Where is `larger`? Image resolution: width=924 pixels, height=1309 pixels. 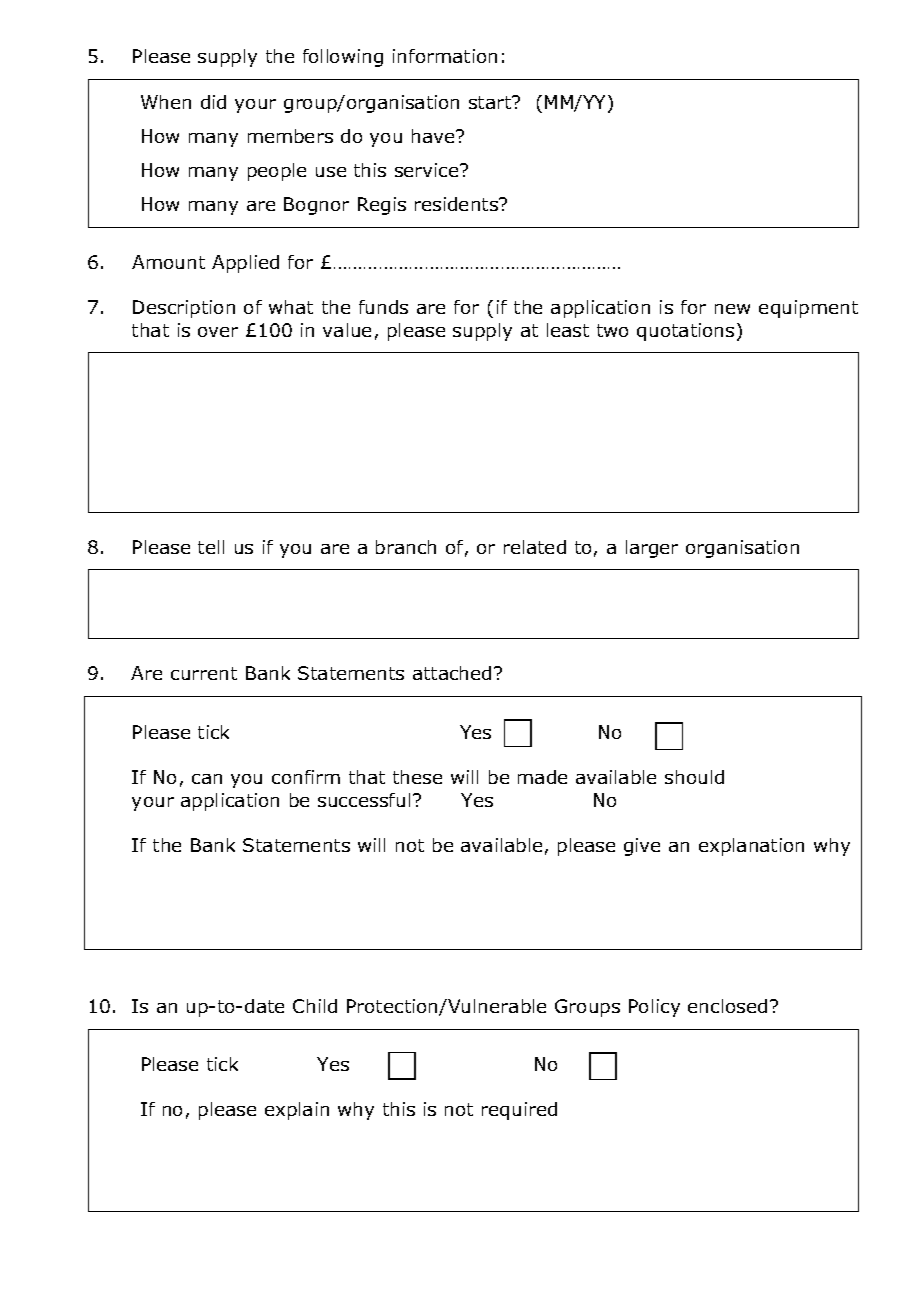 larger is located at coordinates (652, 549).
